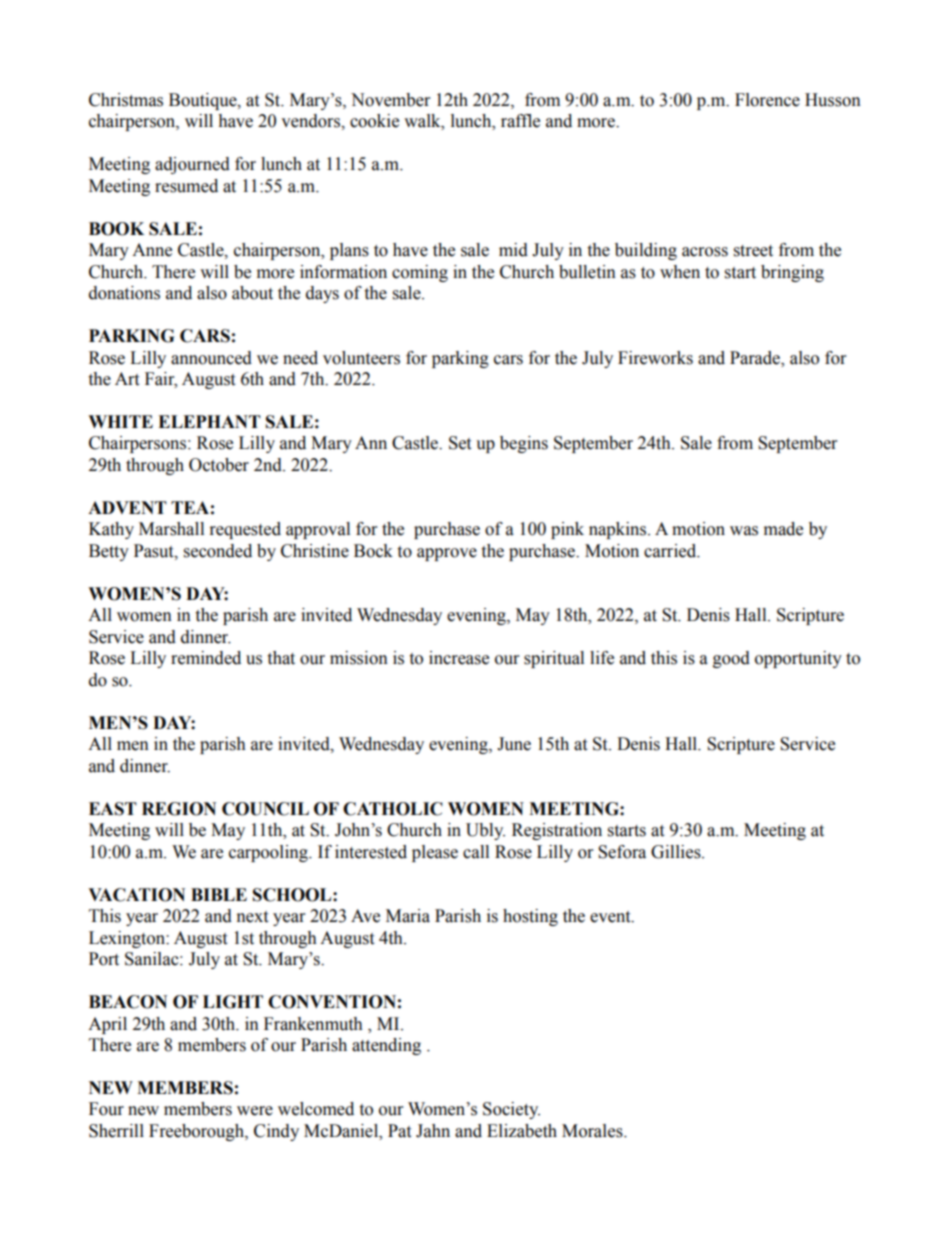  I want to click on Jahn, so click(433, 1131).
